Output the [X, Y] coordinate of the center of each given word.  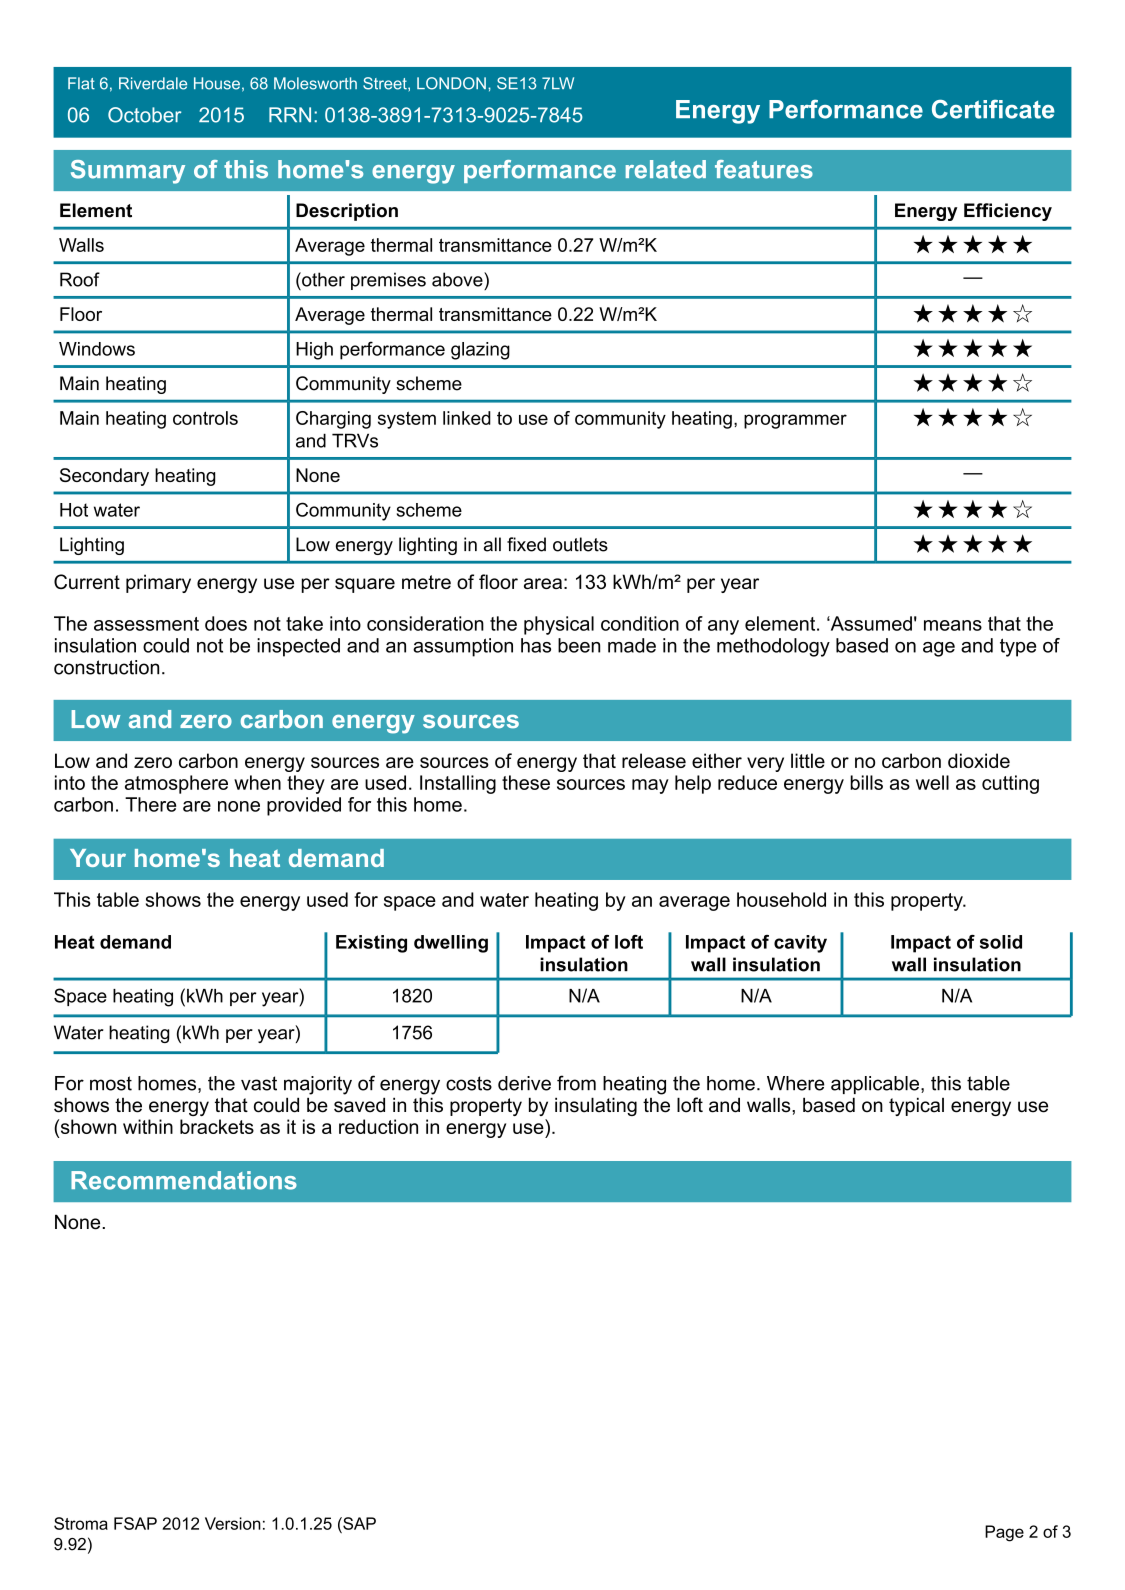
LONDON [451, 83]
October [144, 115]
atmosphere [176, 784]
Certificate [993, 109]
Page [1004, 1533]
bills [866, 782]
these [526, 782]
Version [233, 1523]
